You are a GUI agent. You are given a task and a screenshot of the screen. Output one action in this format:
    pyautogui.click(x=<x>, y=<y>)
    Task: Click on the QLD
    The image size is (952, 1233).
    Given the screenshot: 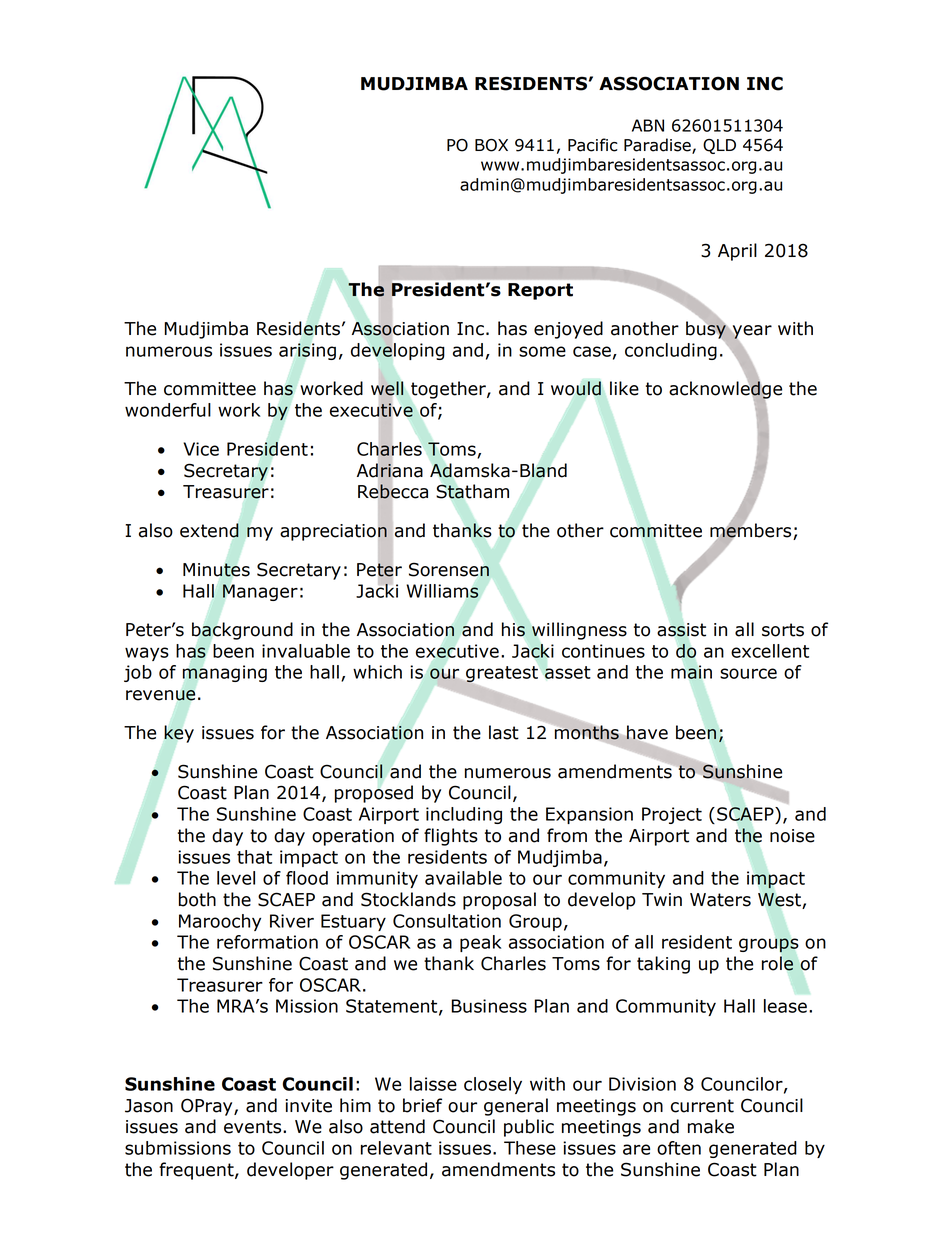 What is the action you would take?
    pyautogui.click(x=719, y=146)
